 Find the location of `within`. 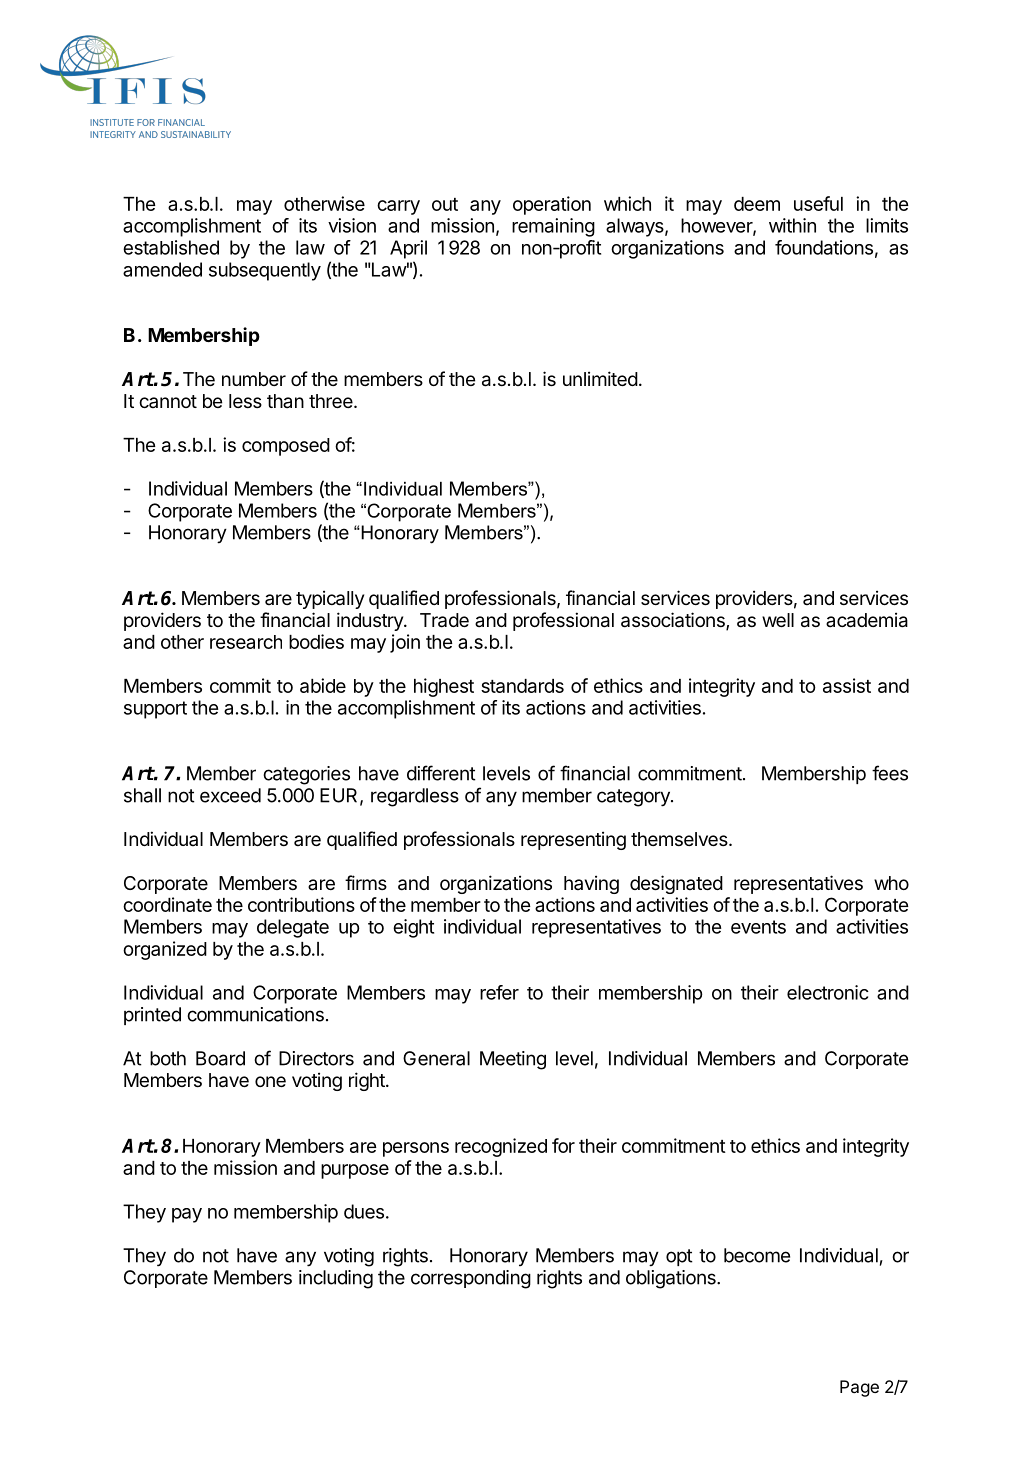

within is located at coordinates (792, 225).
